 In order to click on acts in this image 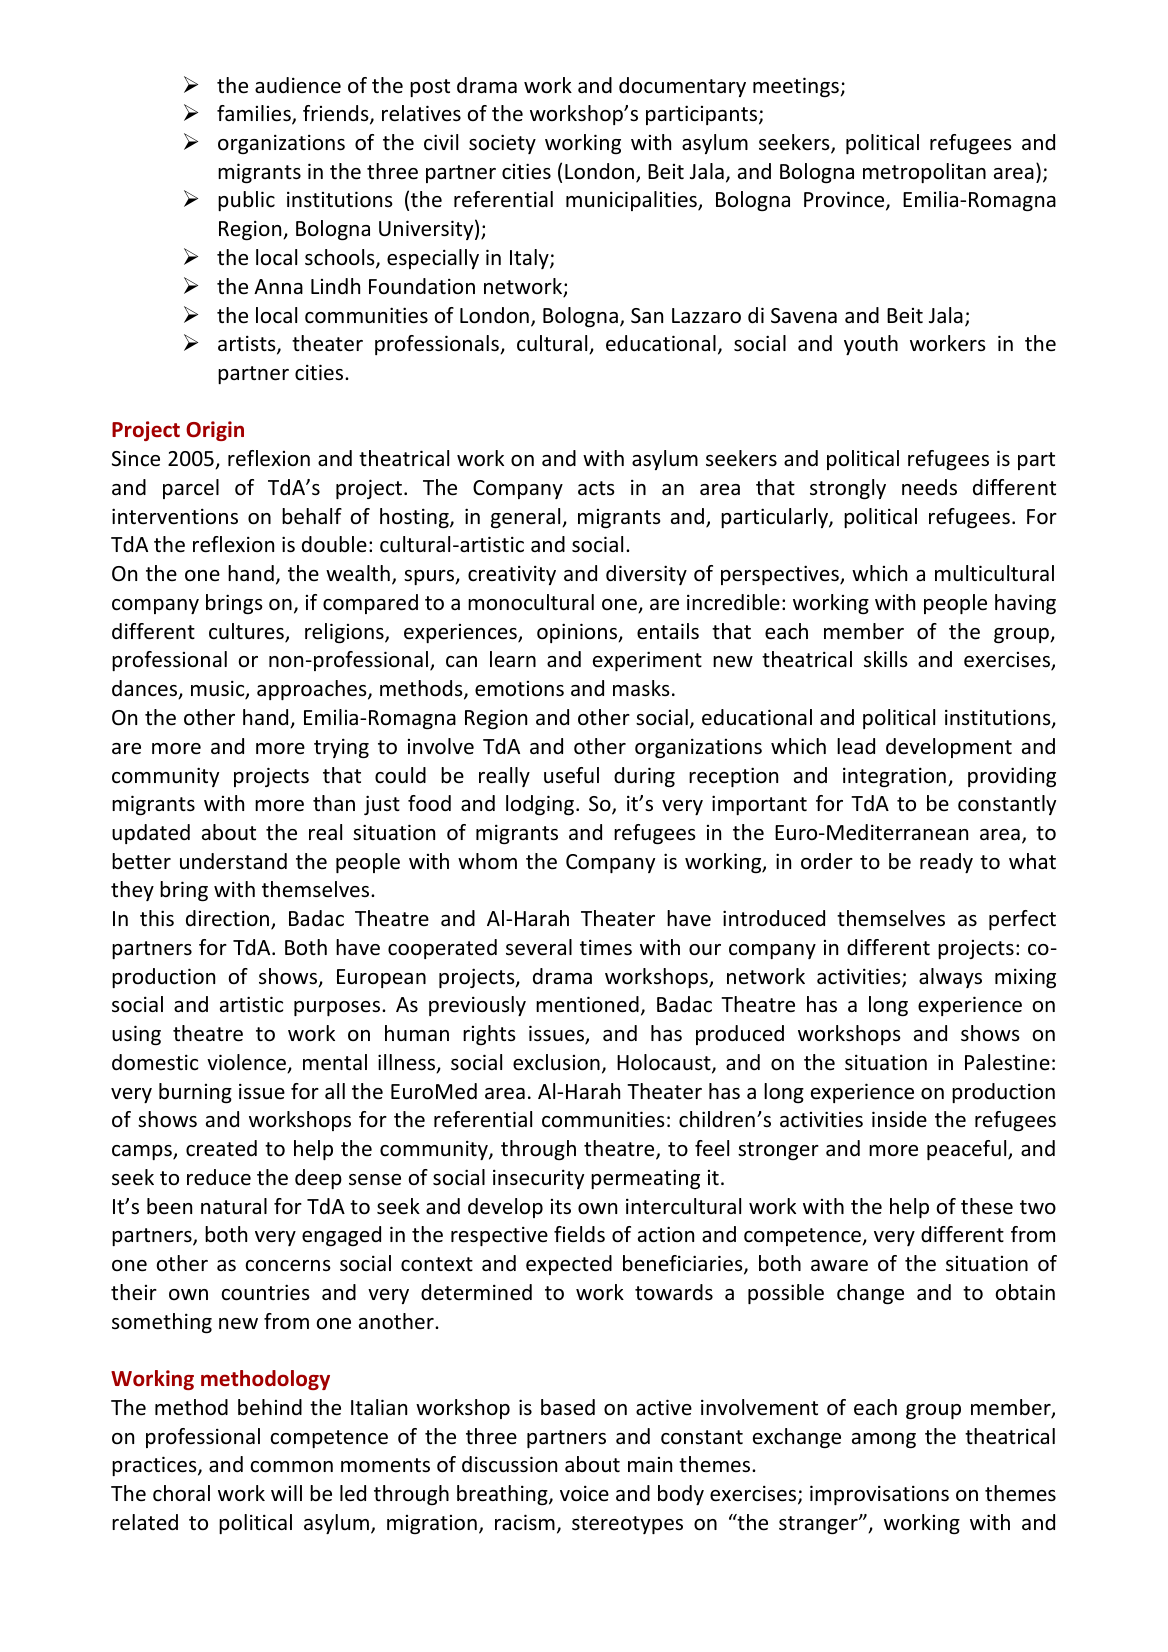, I will do `click(596, 488)`.
